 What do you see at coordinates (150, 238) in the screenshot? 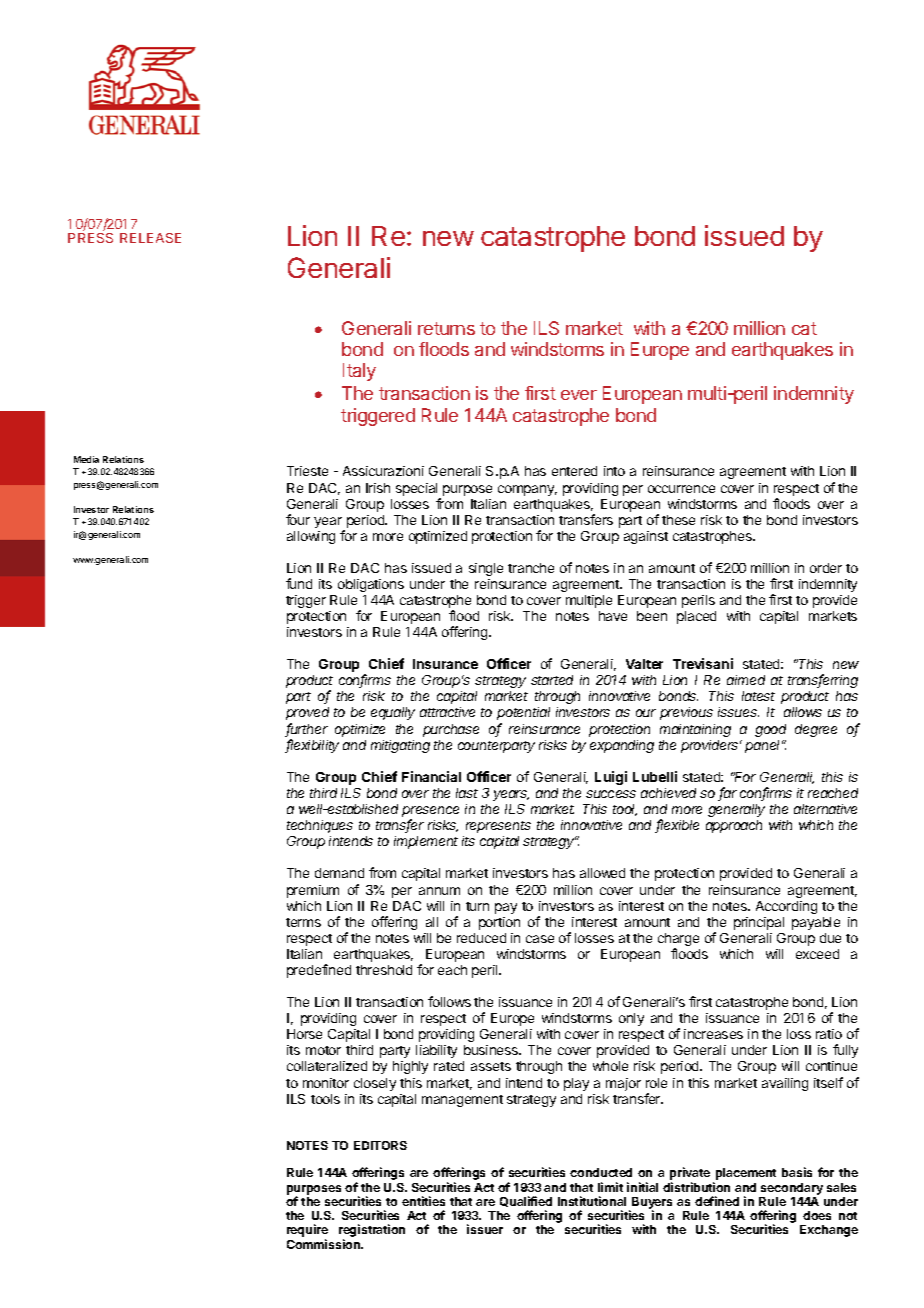
I see `RELEASE` at bounding box center [150, 238].
